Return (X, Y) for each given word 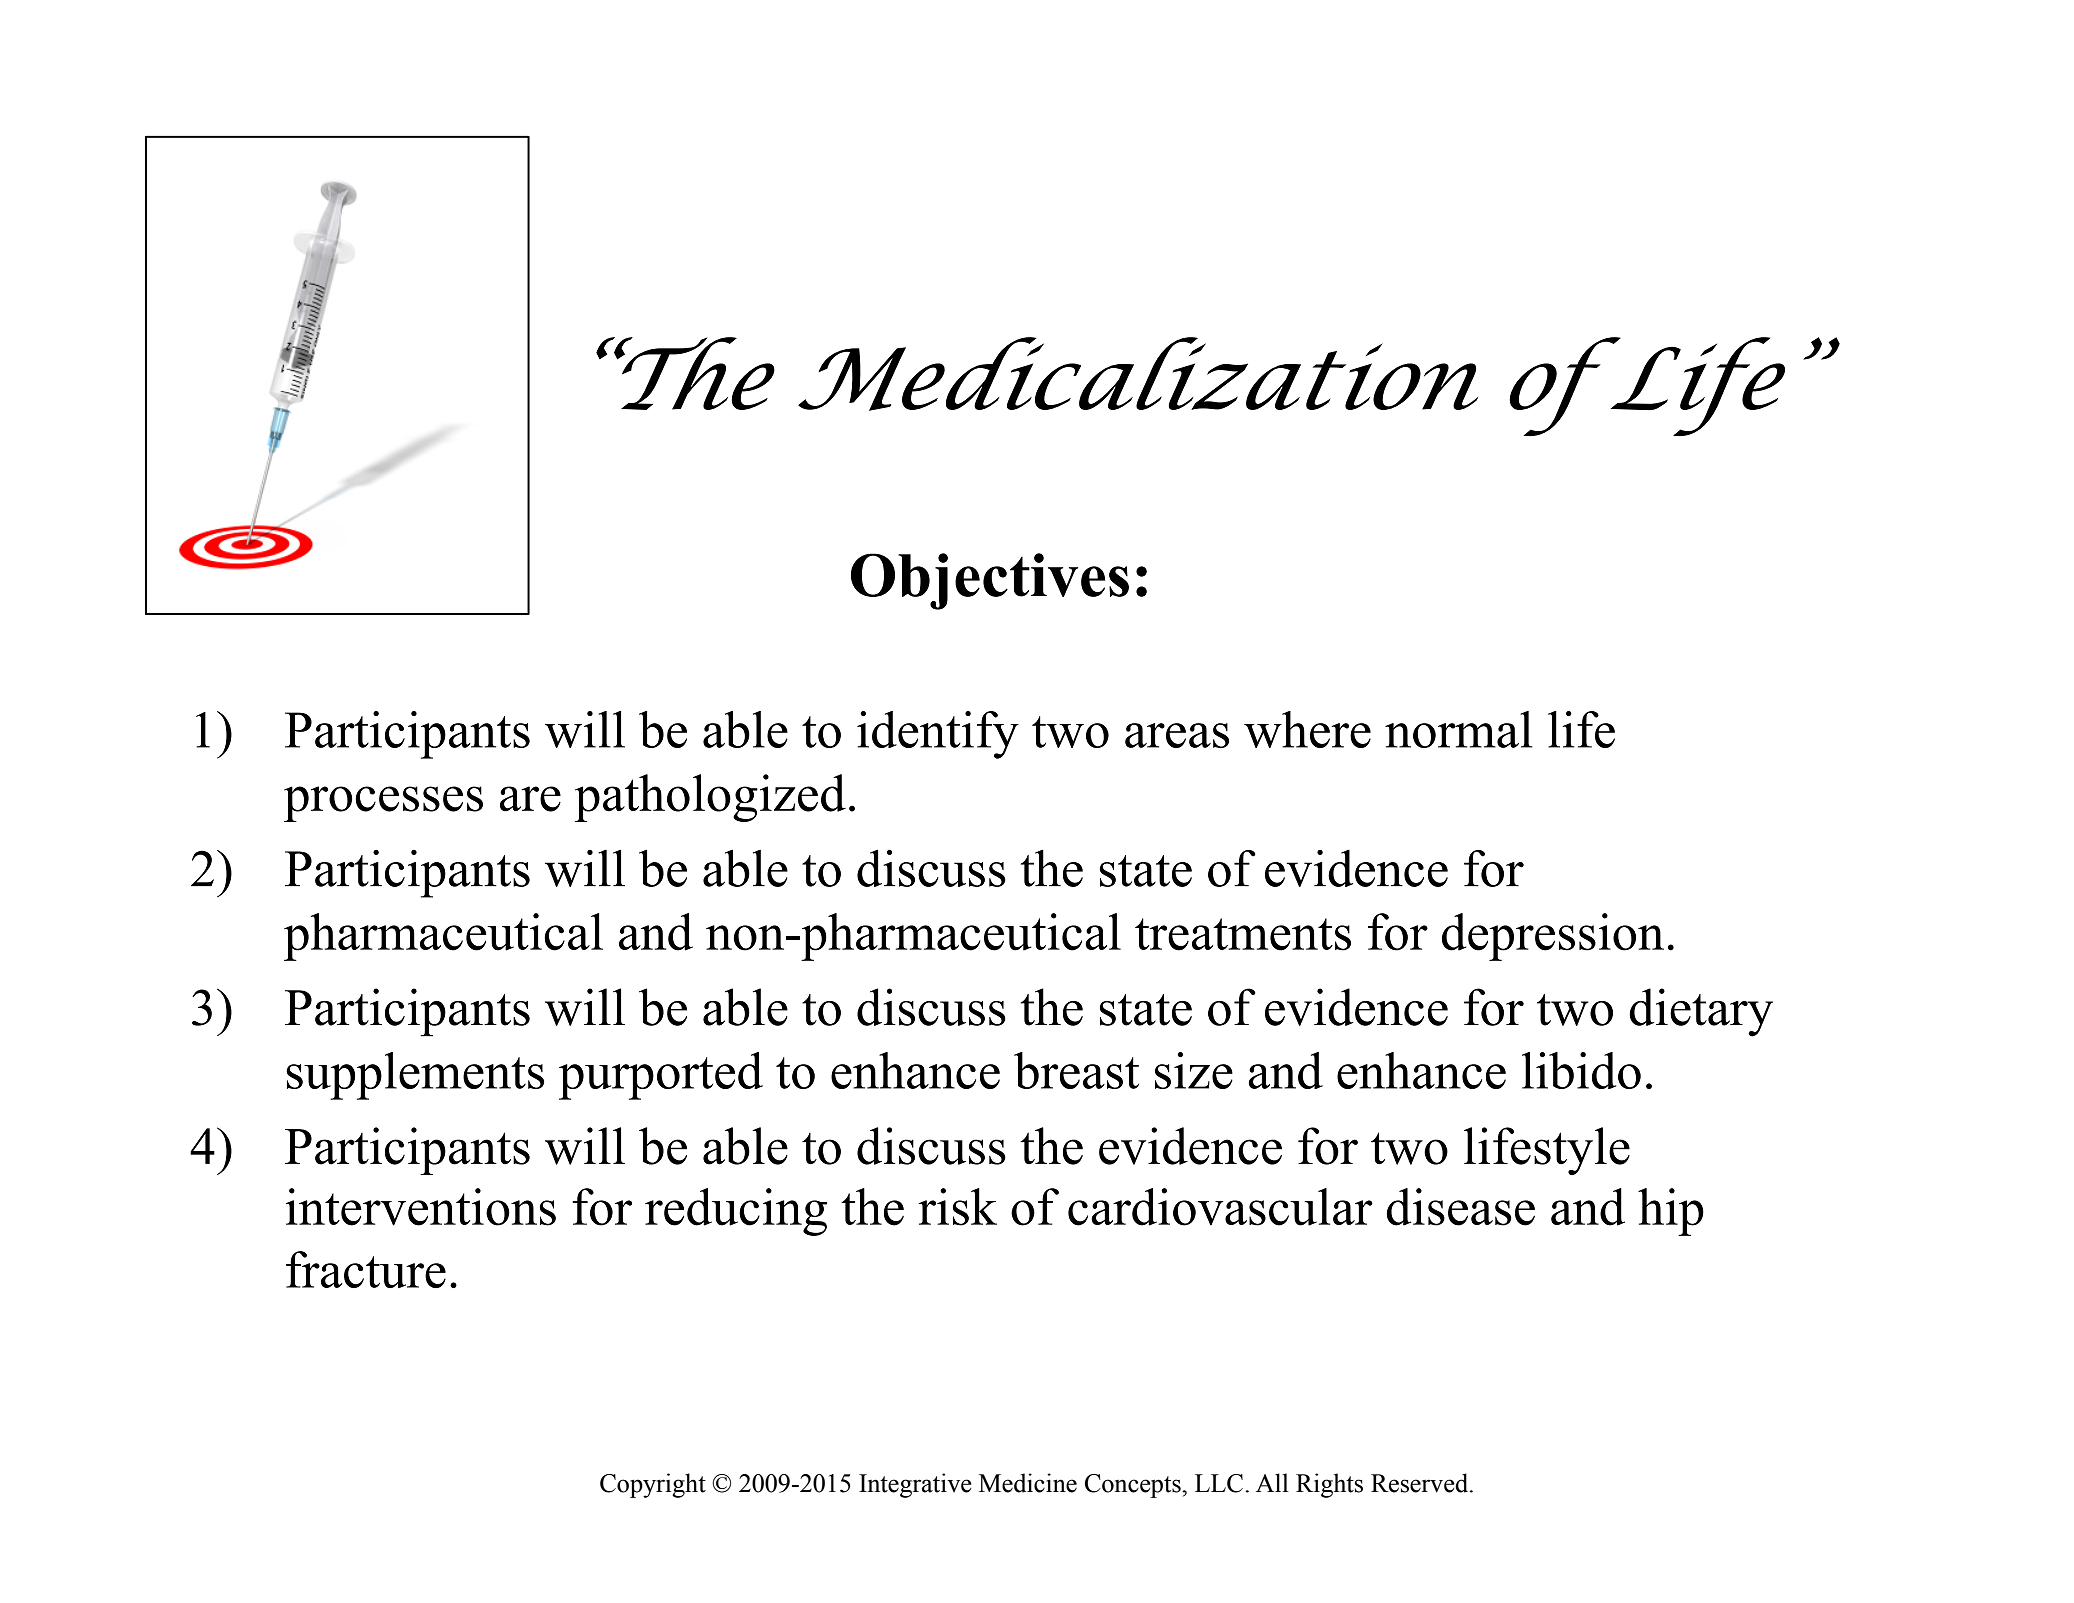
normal (1459, 729)
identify (938, 735)
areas (1177, 735)
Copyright (653, 1485)
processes (383, 804)
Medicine (1028, 1483)
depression (1553, 937)
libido (1581, 1070)
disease (1461, 1207)
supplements (415, 1076)
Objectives (990, 581)
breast (1076, 1070)
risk (957, 1207)
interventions (421, 1207)
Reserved (1421, 1483)
